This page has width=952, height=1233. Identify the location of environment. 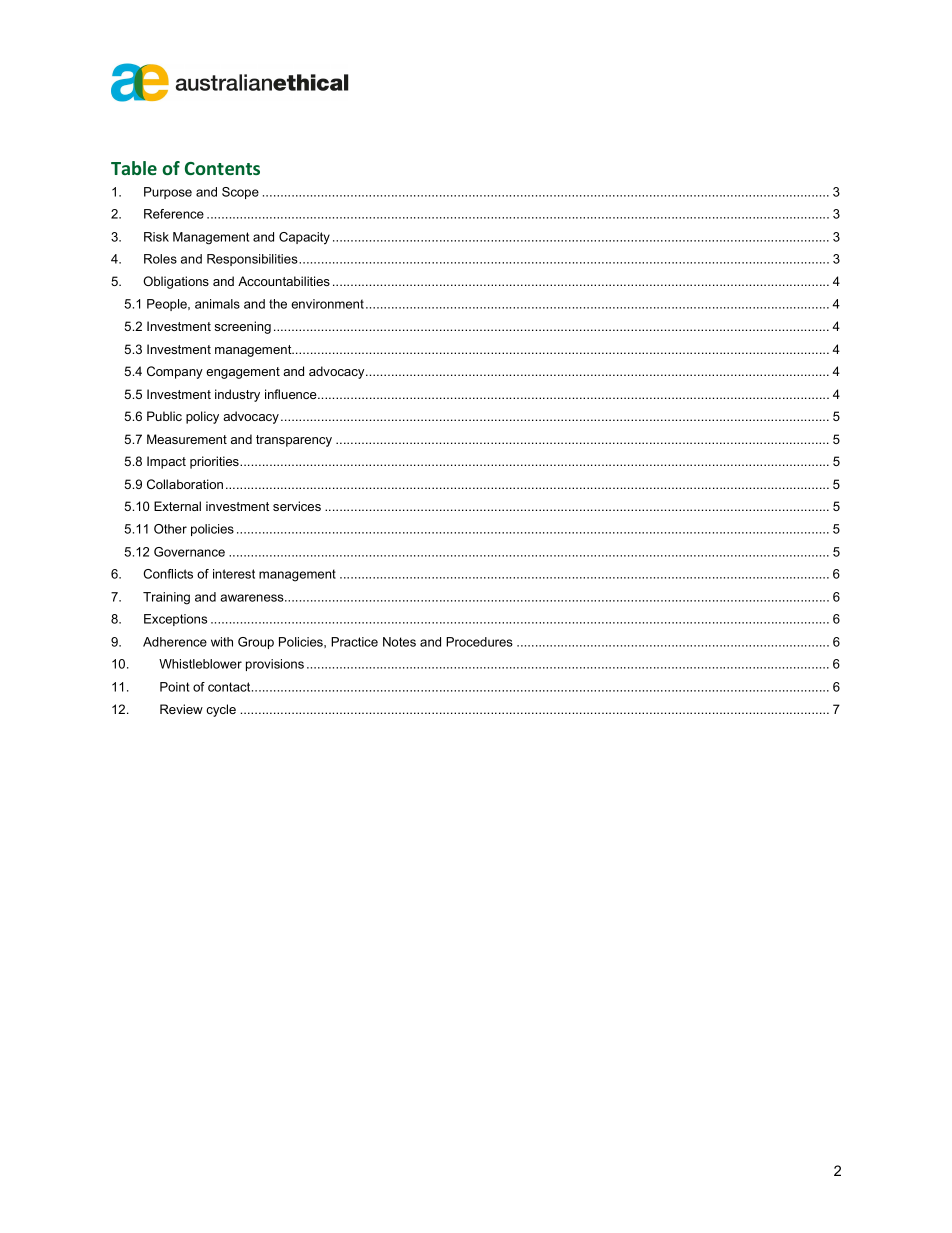
(327, 304).
